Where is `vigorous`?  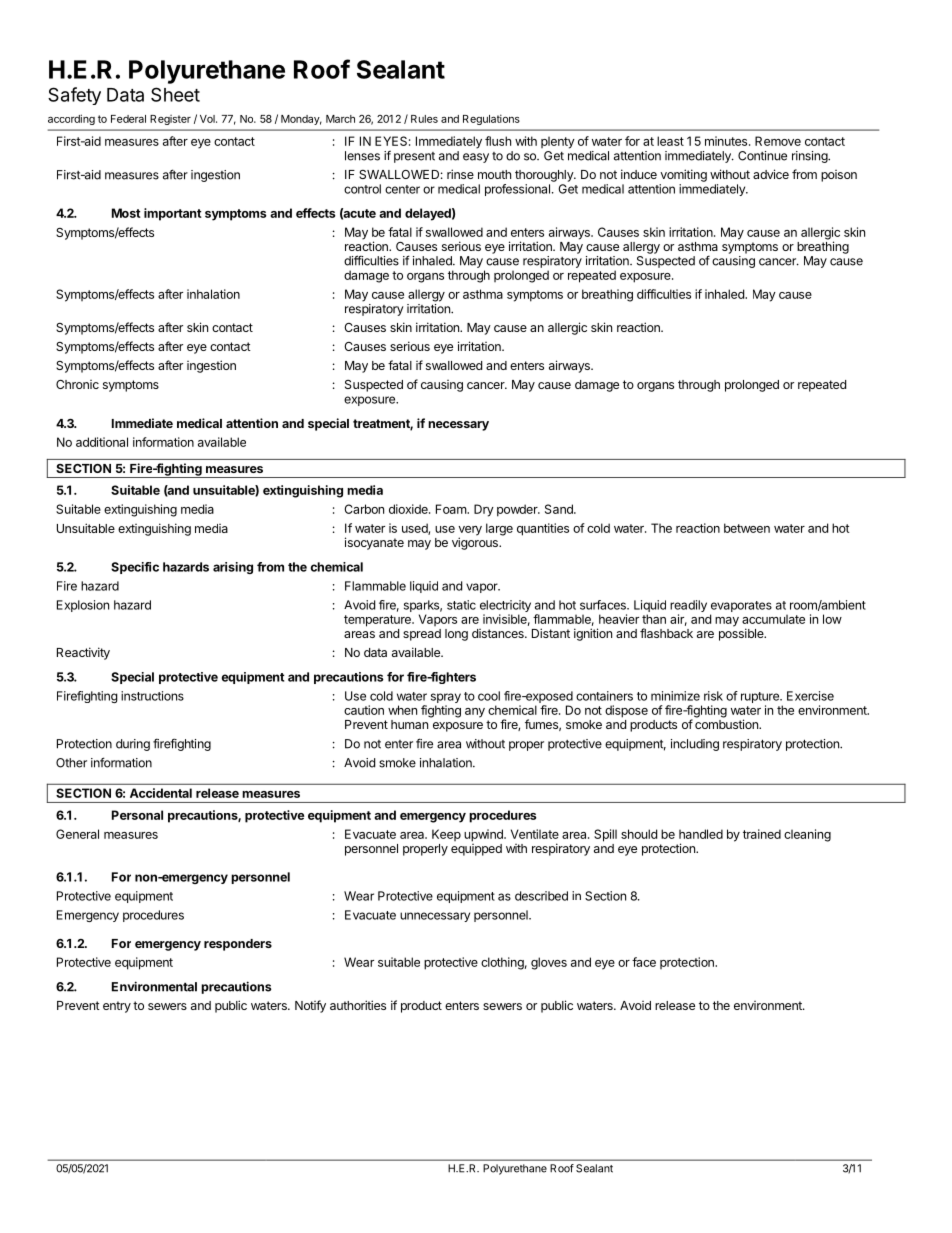
vigorous is located at coordinates (476, 543).
